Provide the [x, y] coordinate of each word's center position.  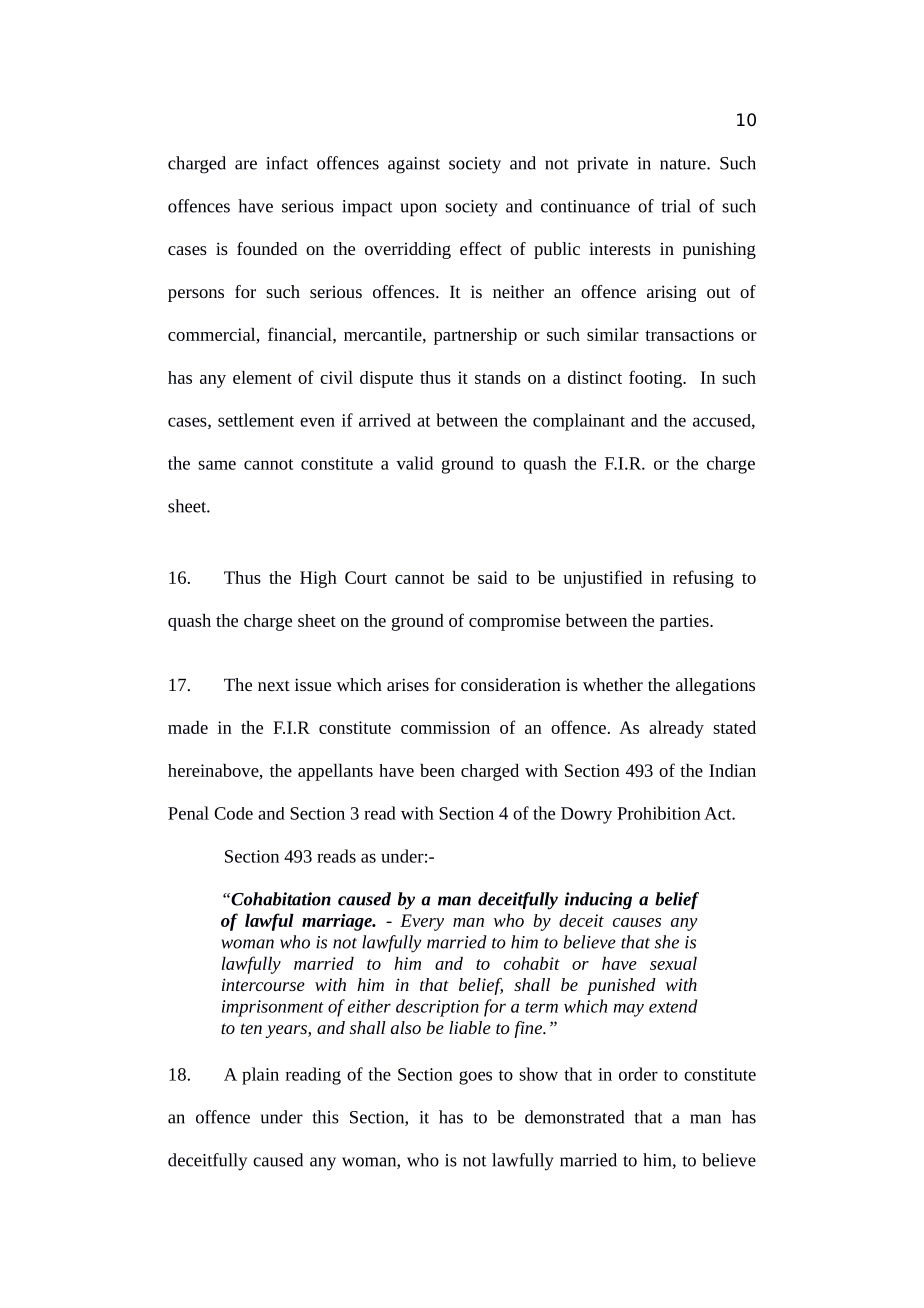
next [274, 685]
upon [418, 210]
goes [475, 1078]
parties [685, 622]
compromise [514, 622]
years [287, 1031]
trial [676, 206]
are [246, 165]
